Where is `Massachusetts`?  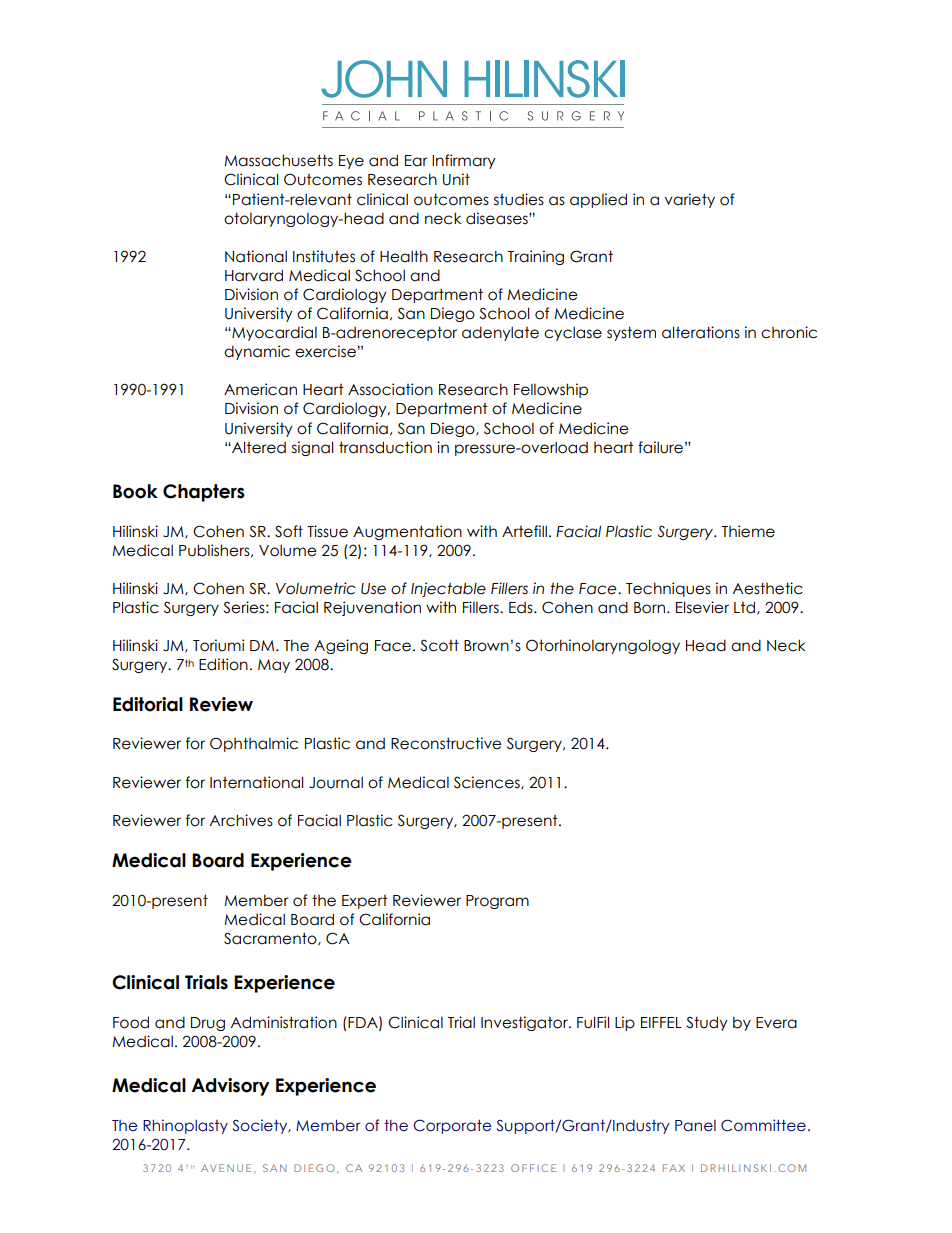 Massachusetts is located at coordinates (278, 160).
